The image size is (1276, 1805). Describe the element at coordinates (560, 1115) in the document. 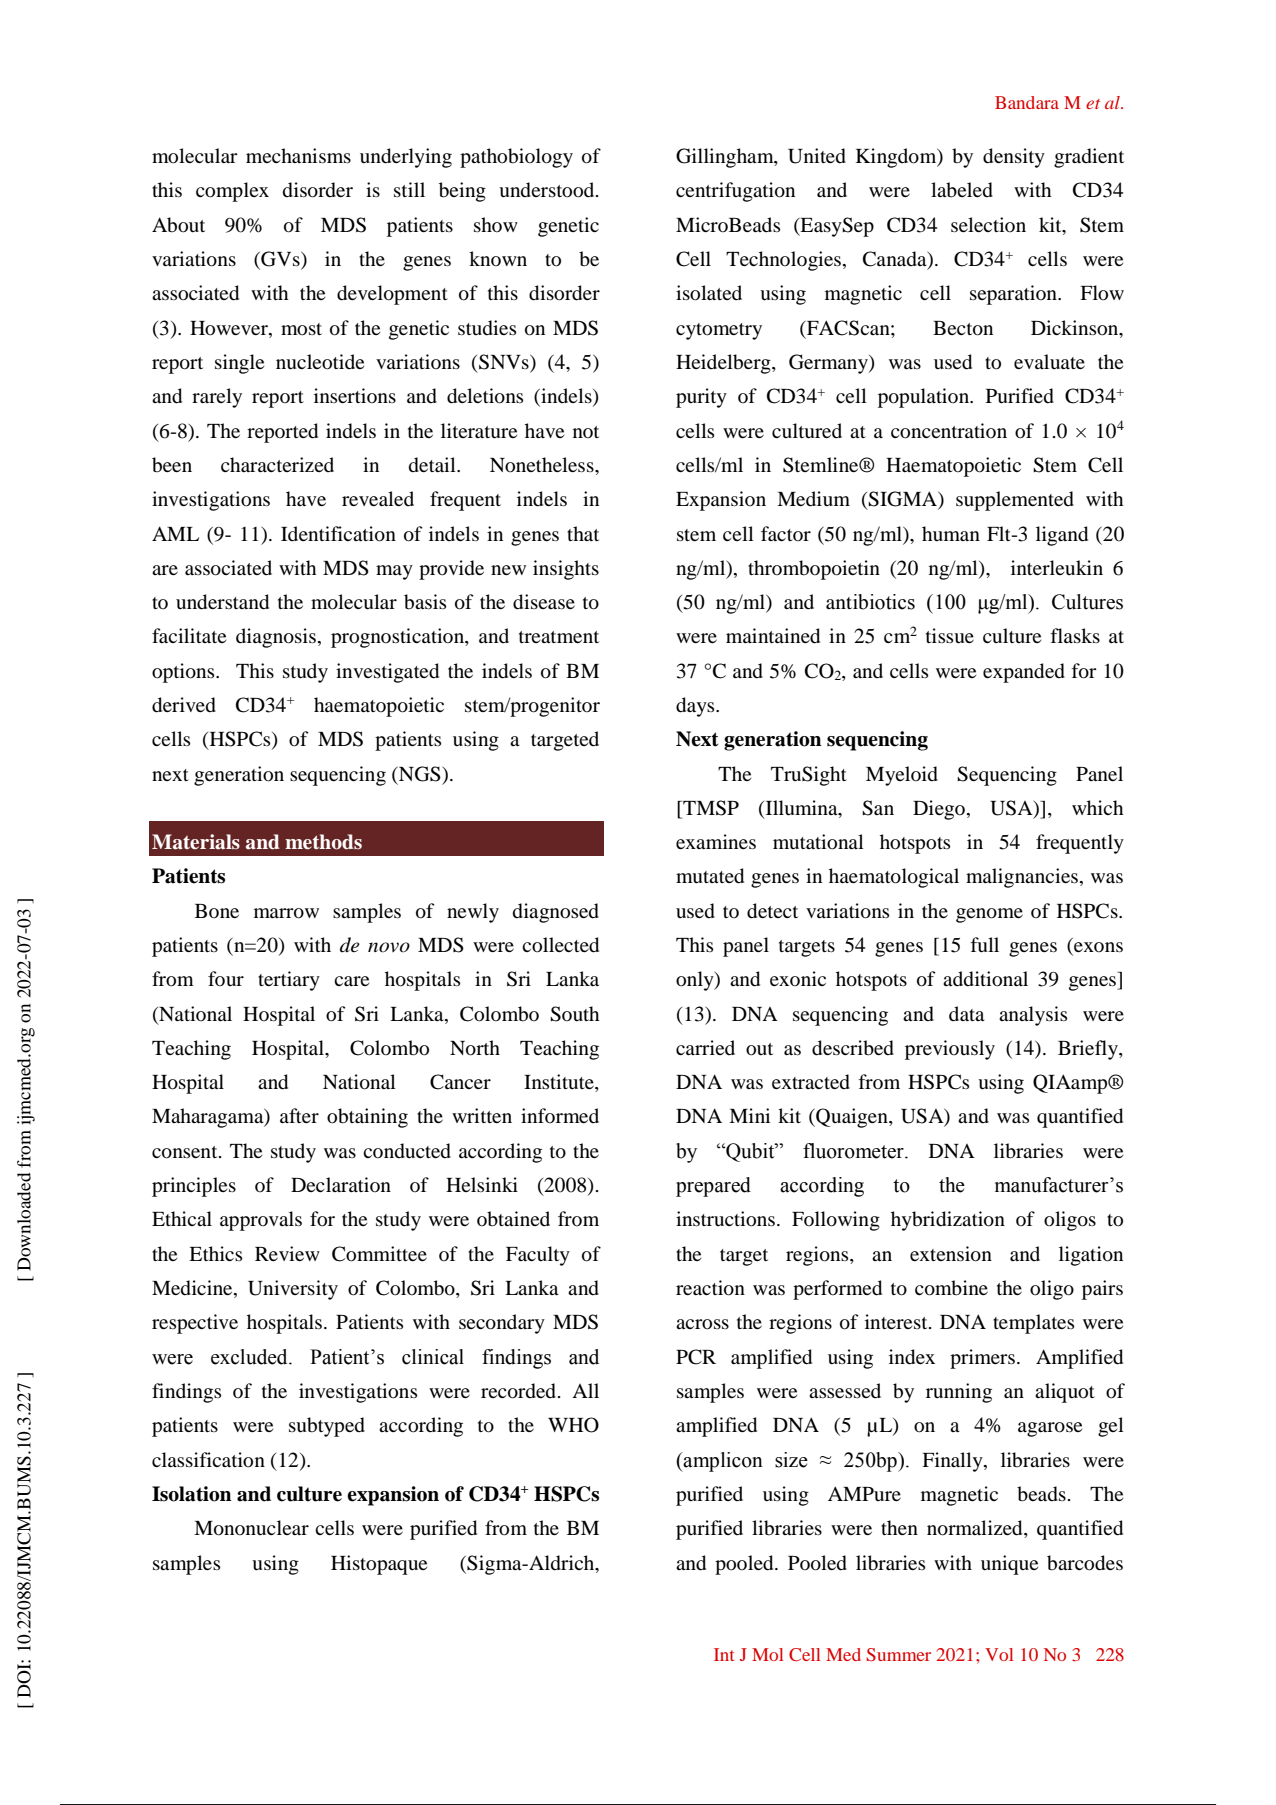

I see `informed` at that location.
